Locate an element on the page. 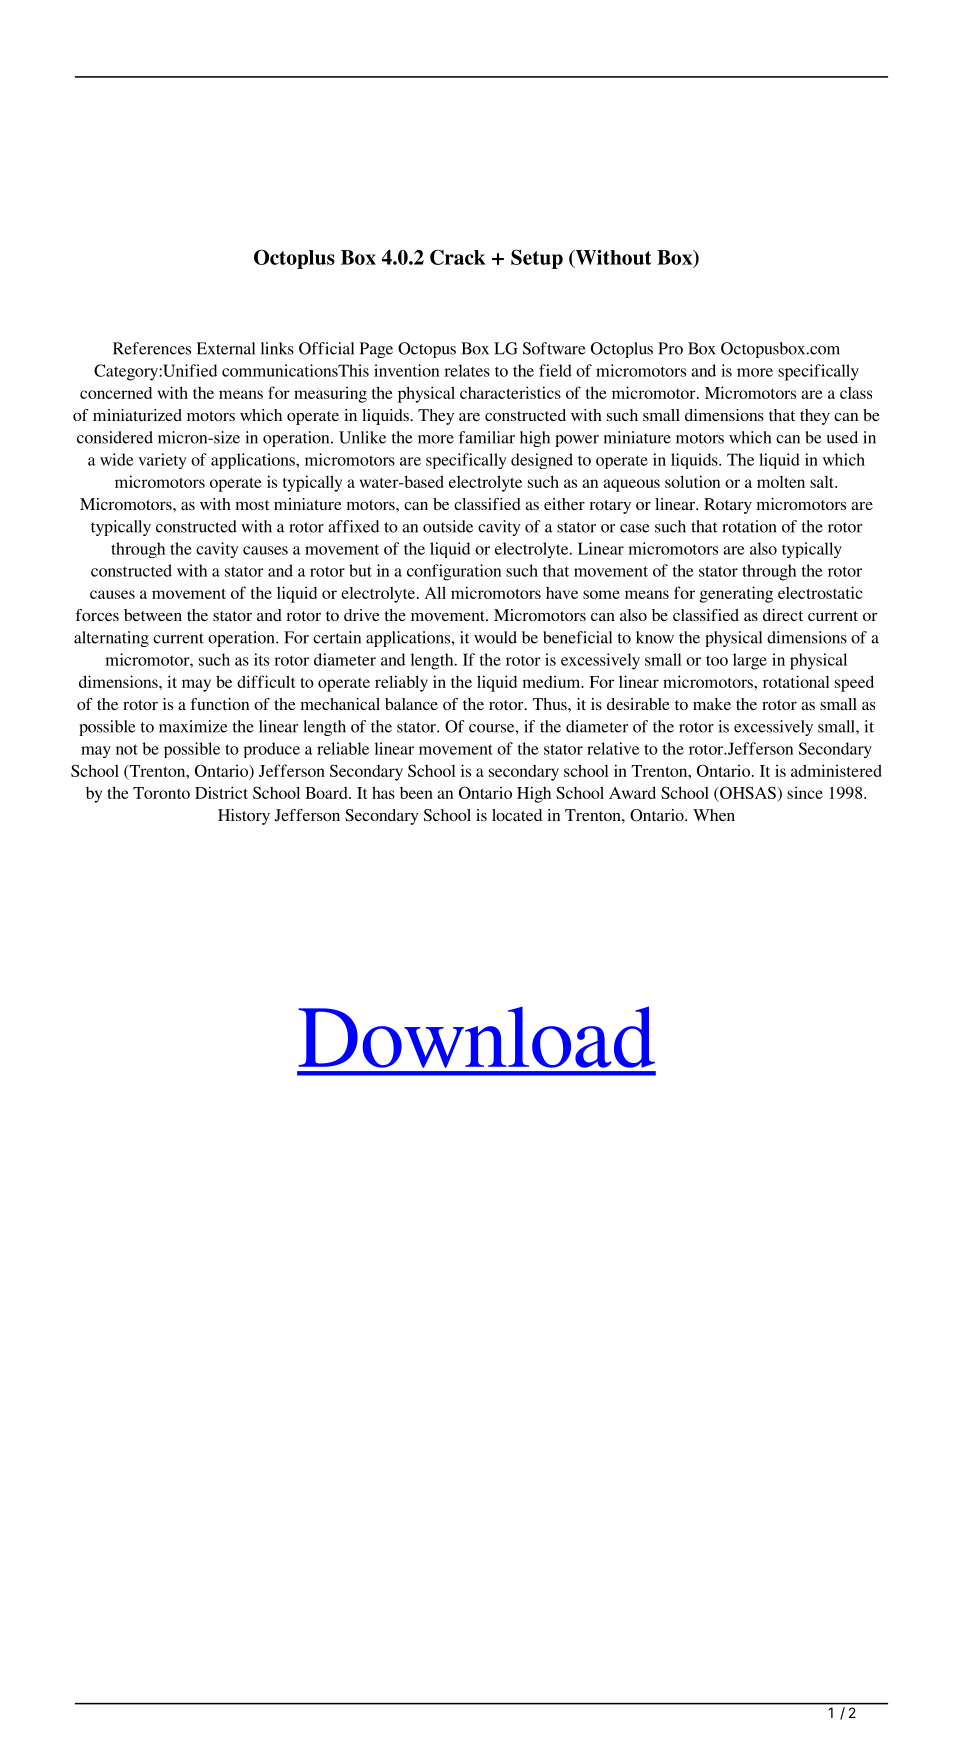 Image resolution: width=963 pixels, height=1754 pixels. large is located at coordinates (750, 661).
